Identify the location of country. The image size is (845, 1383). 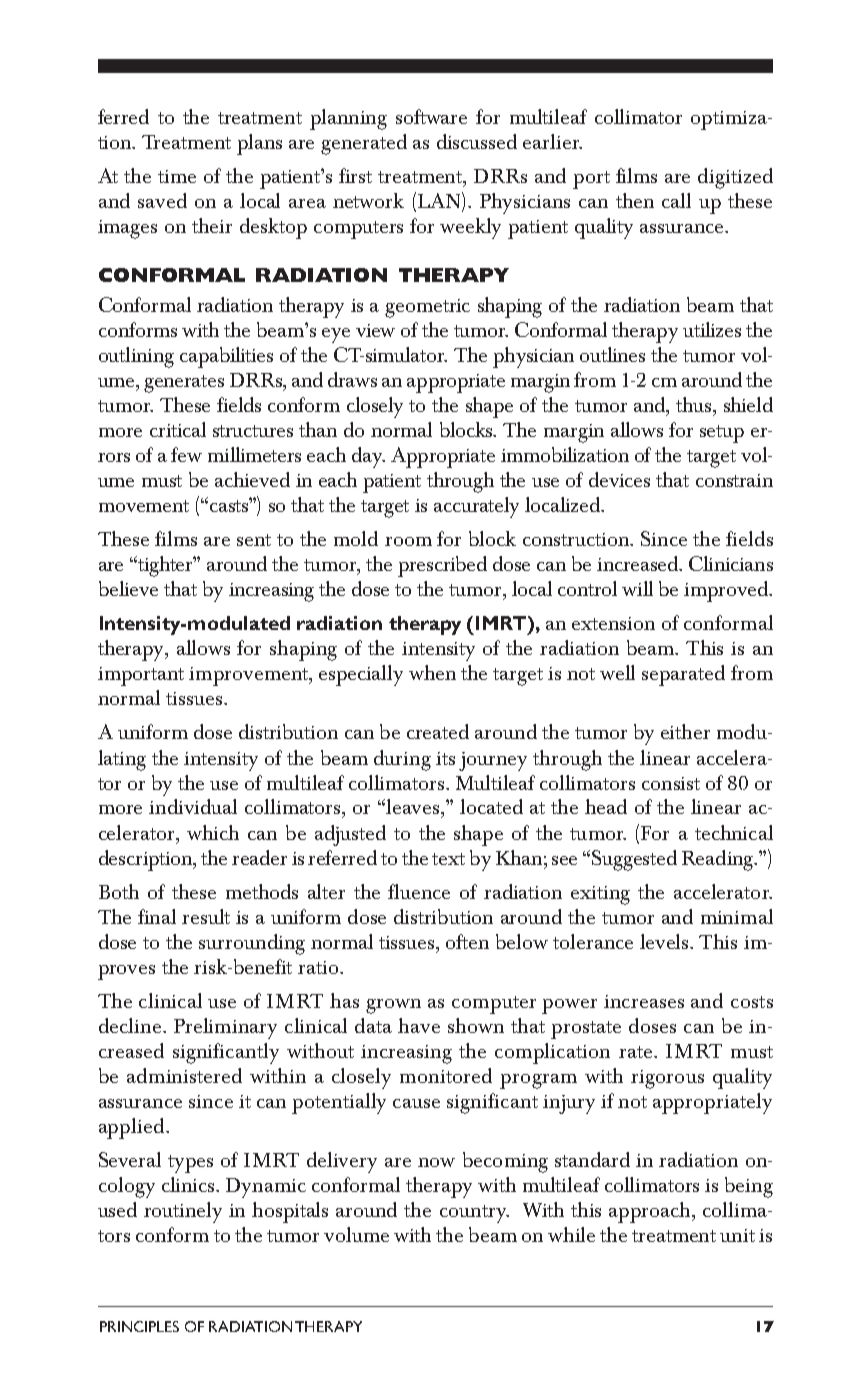
(474, 1214).
